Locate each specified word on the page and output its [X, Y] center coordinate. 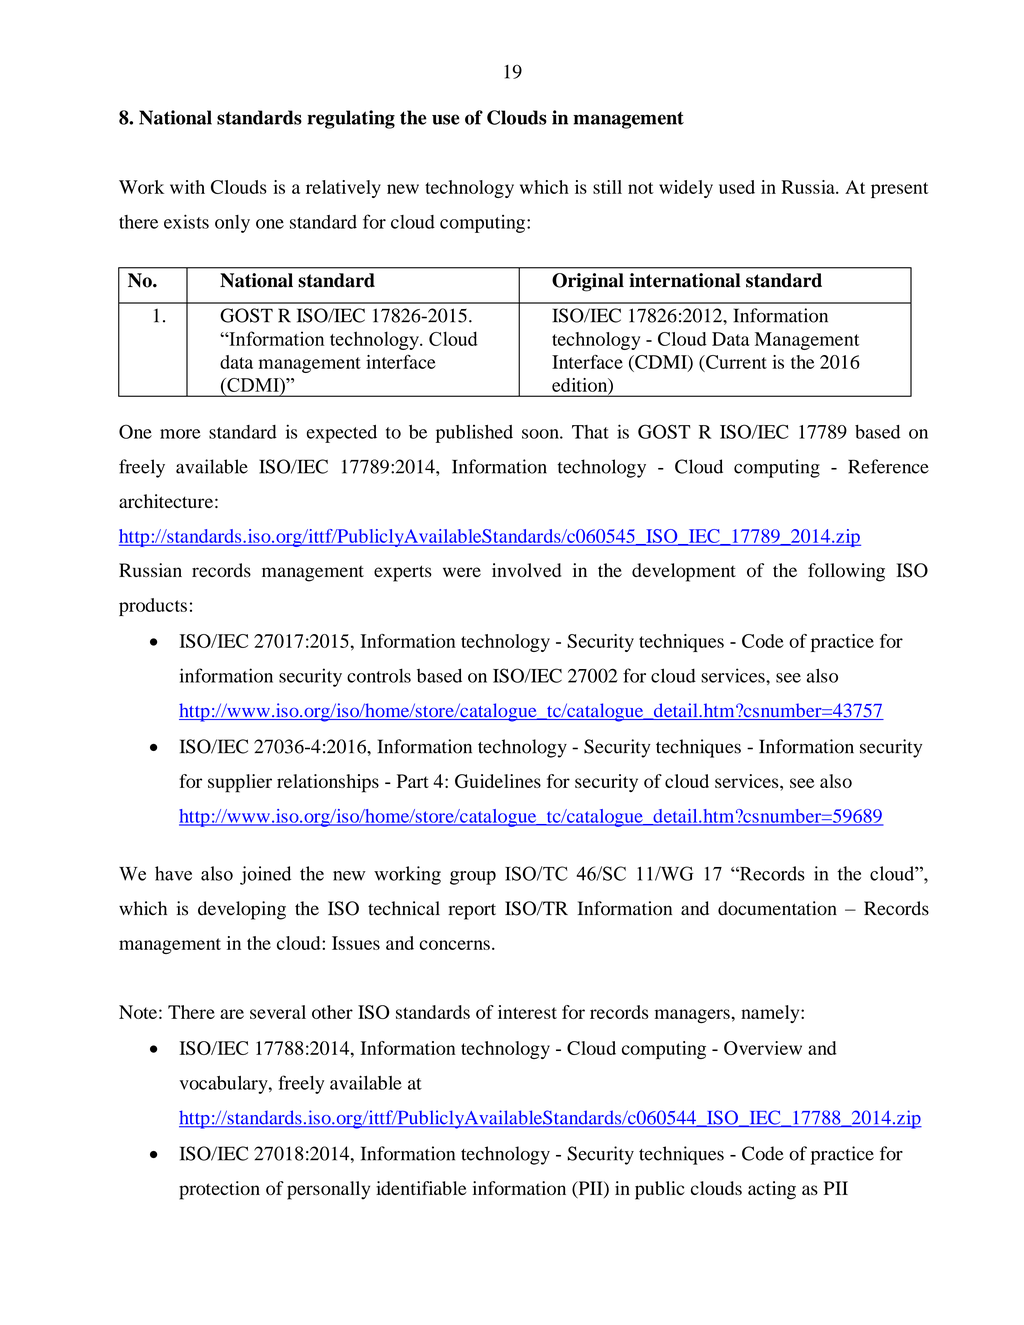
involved [526, 570]
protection [219, 1190]
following [846, 572]
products [153, 607]
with [187, 187]
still [607, 187]
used [737, 187]
